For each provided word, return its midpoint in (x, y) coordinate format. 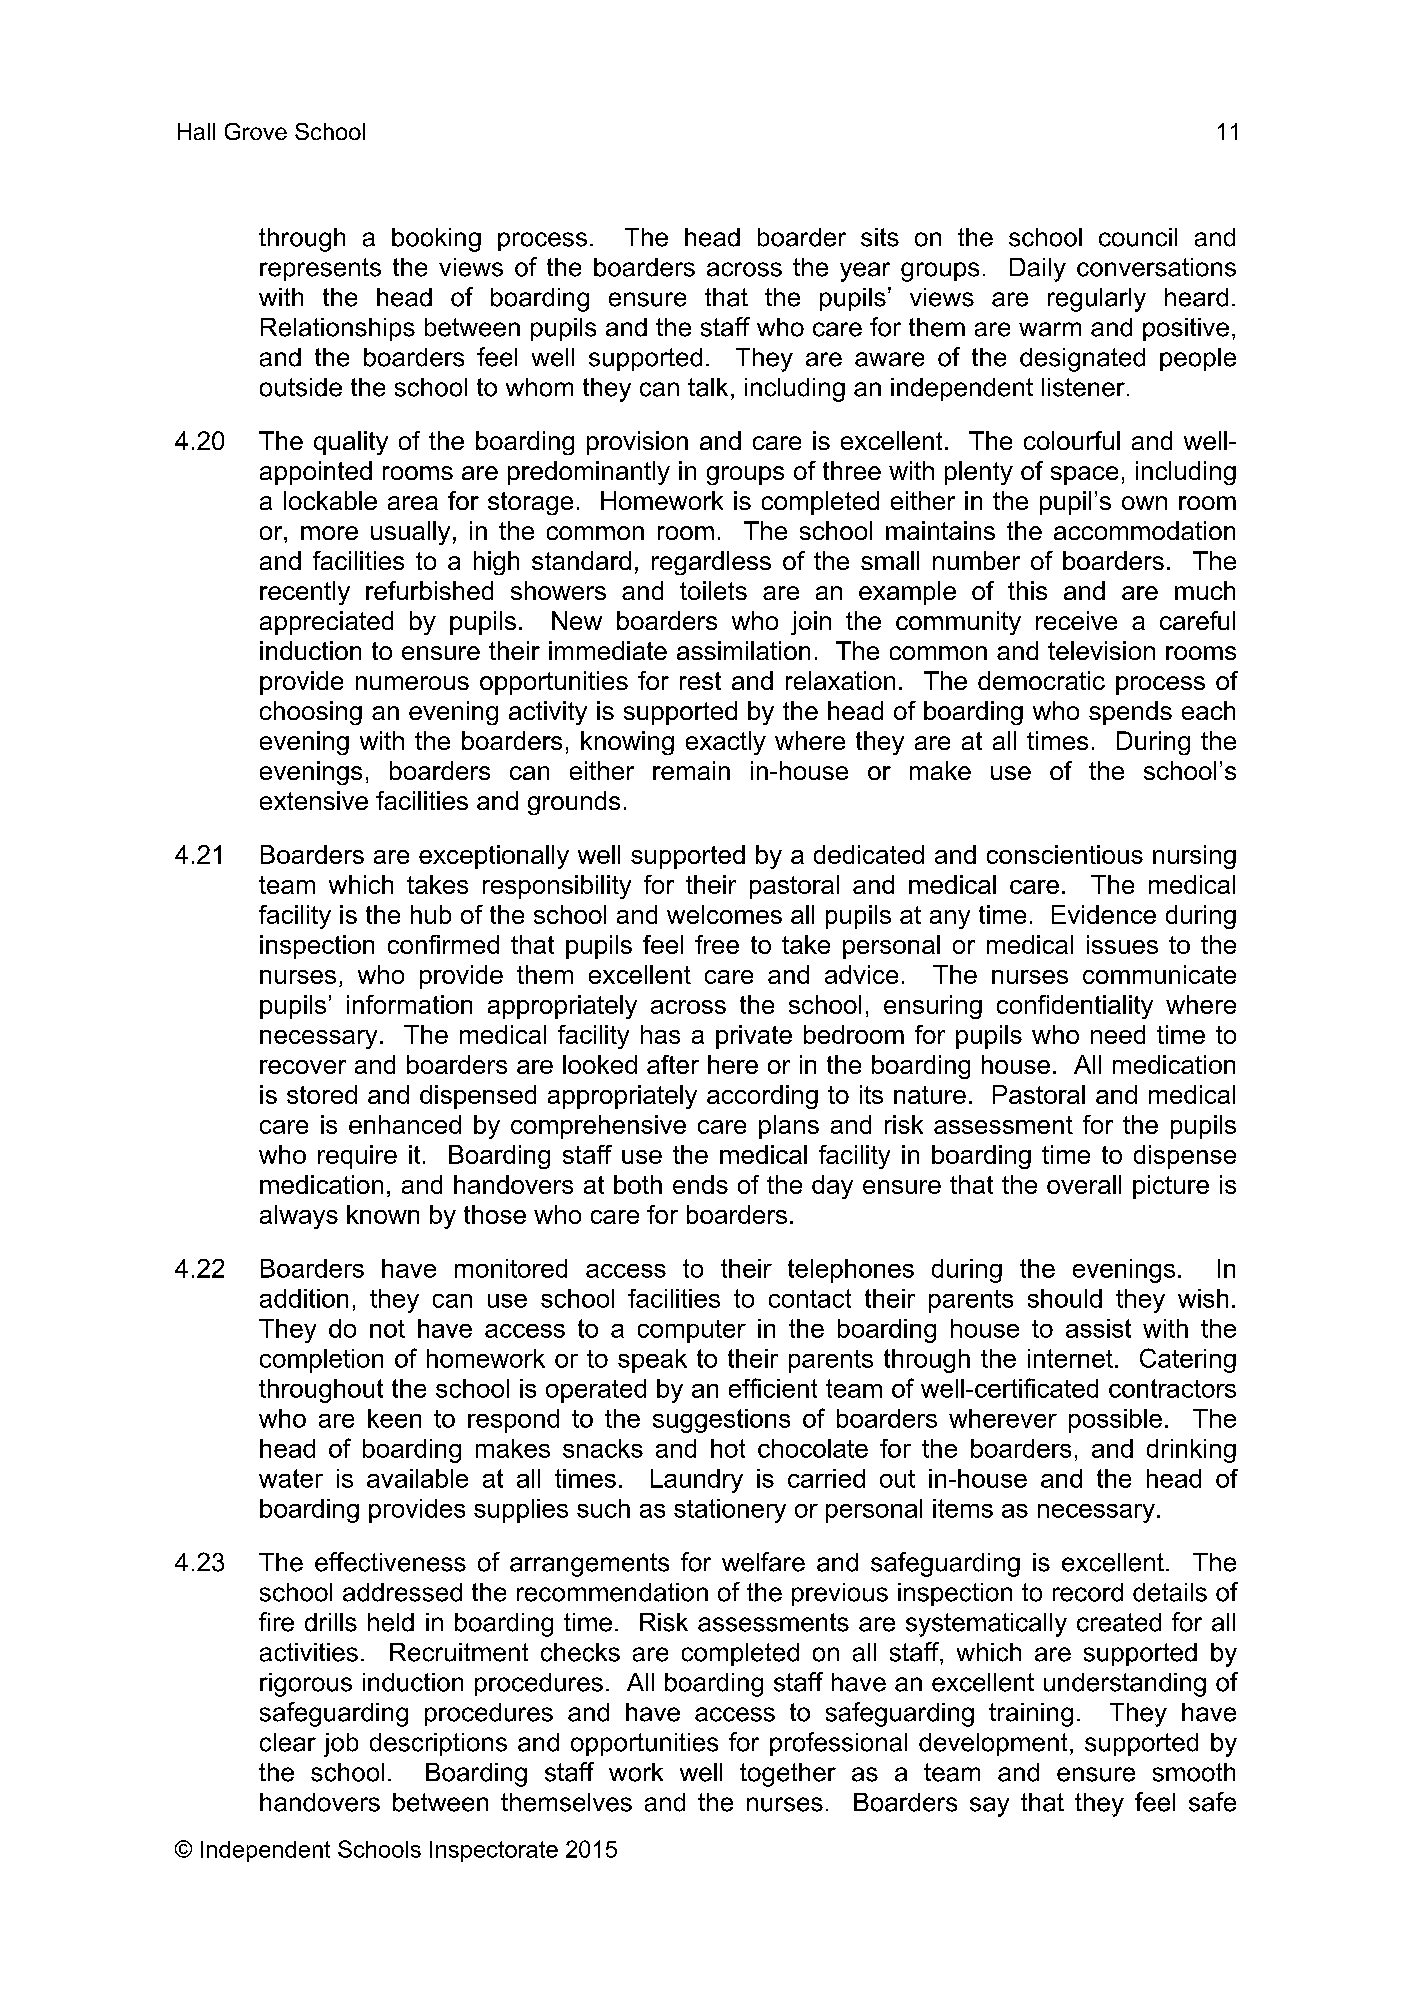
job (341, 1745)
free (717, 944)
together (788, 1775)
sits (880, 237)
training (1031, 1715)
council (1138, 237)
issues (1122, 944)
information (409, 1004)
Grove (256, 131)
